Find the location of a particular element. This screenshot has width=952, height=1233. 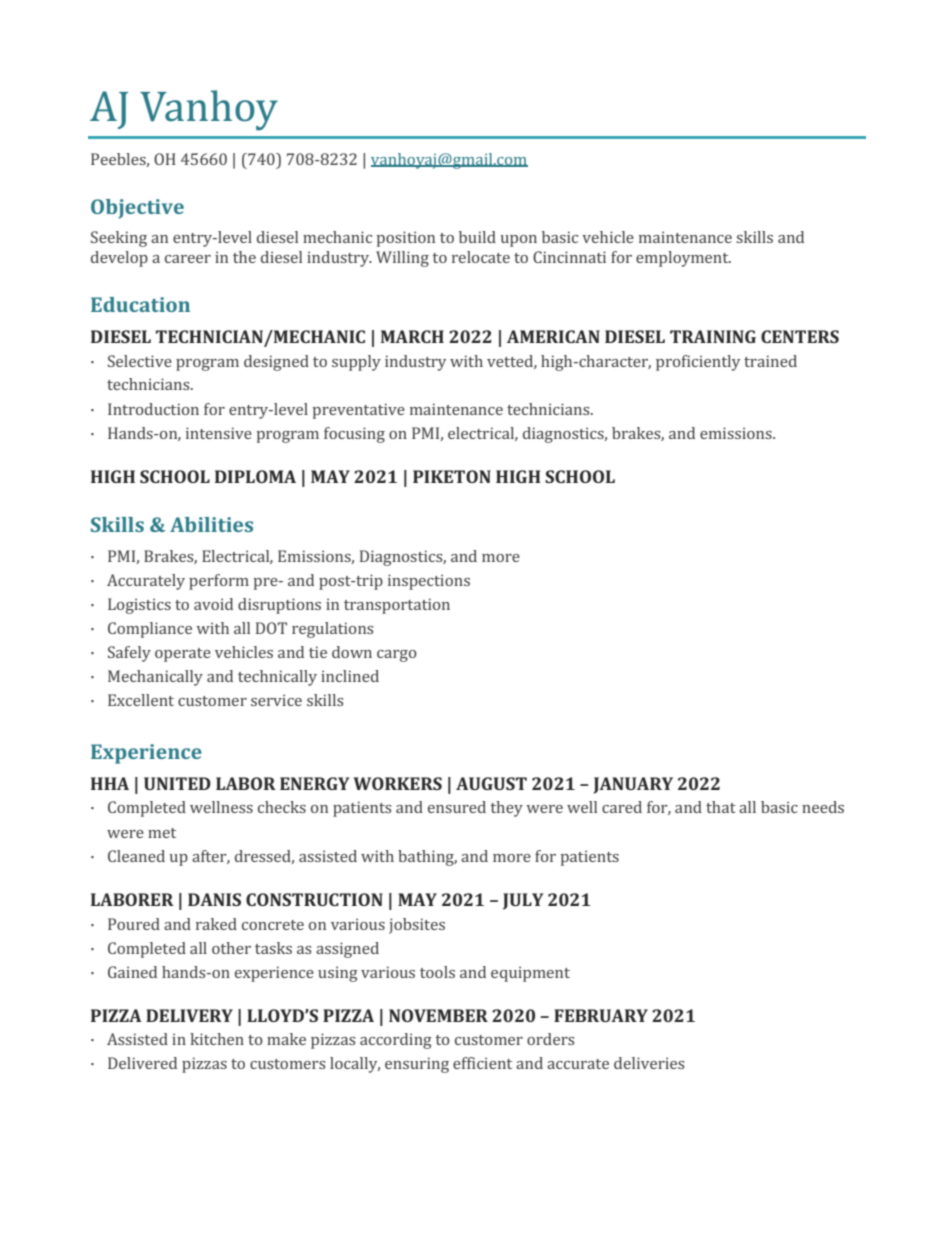

raked is located at coordinates (216, 924).
